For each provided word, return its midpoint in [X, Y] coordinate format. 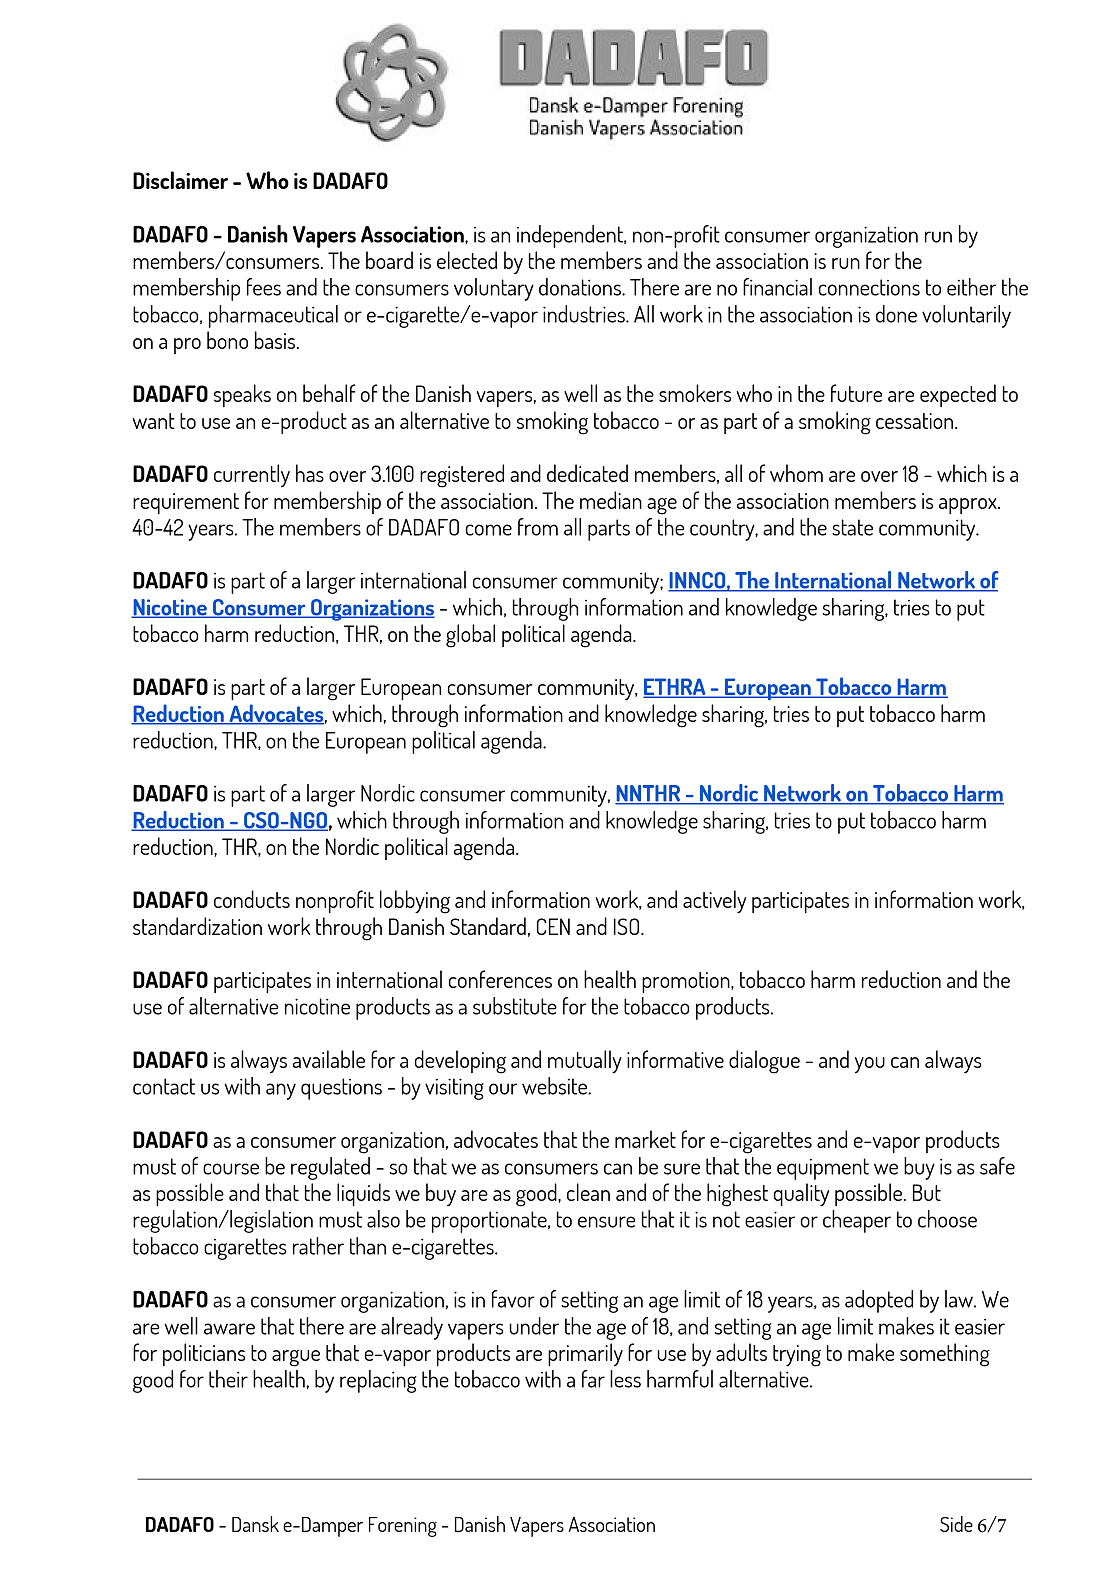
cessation [916, 421]
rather [318, 1246]
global [470, 636]
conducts [252, 899]
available [329, 1059]
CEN [553, 926]
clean [588, 1192]
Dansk [255, 1524]
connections [869, 287]
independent [571, 236]
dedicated [587, 473]
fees [264, 287]
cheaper [857, 1221]
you [870, 1065]
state [852, 527]
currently [252, 476]
